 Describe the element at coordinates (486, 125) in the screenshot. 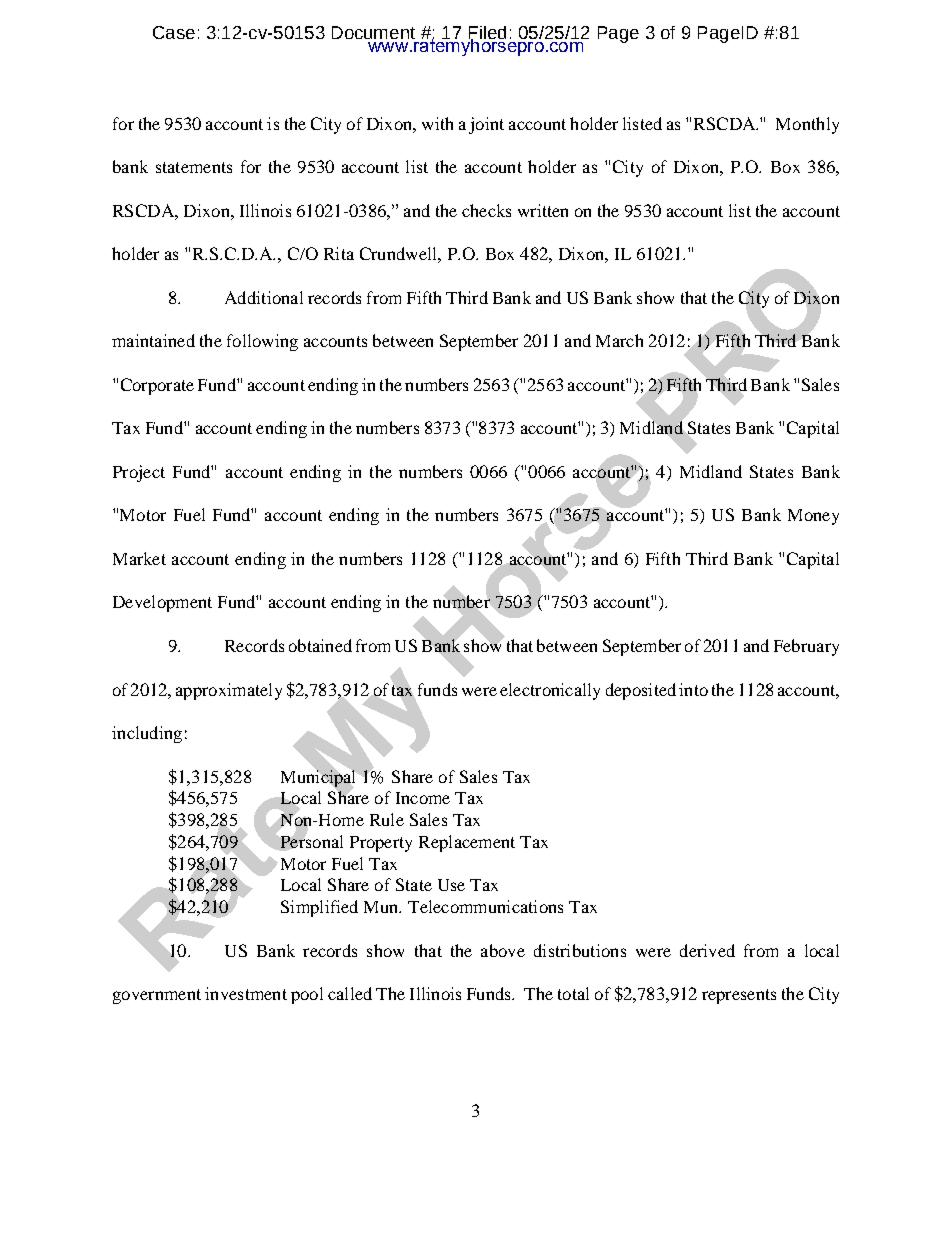

I see `joint` at that location.
